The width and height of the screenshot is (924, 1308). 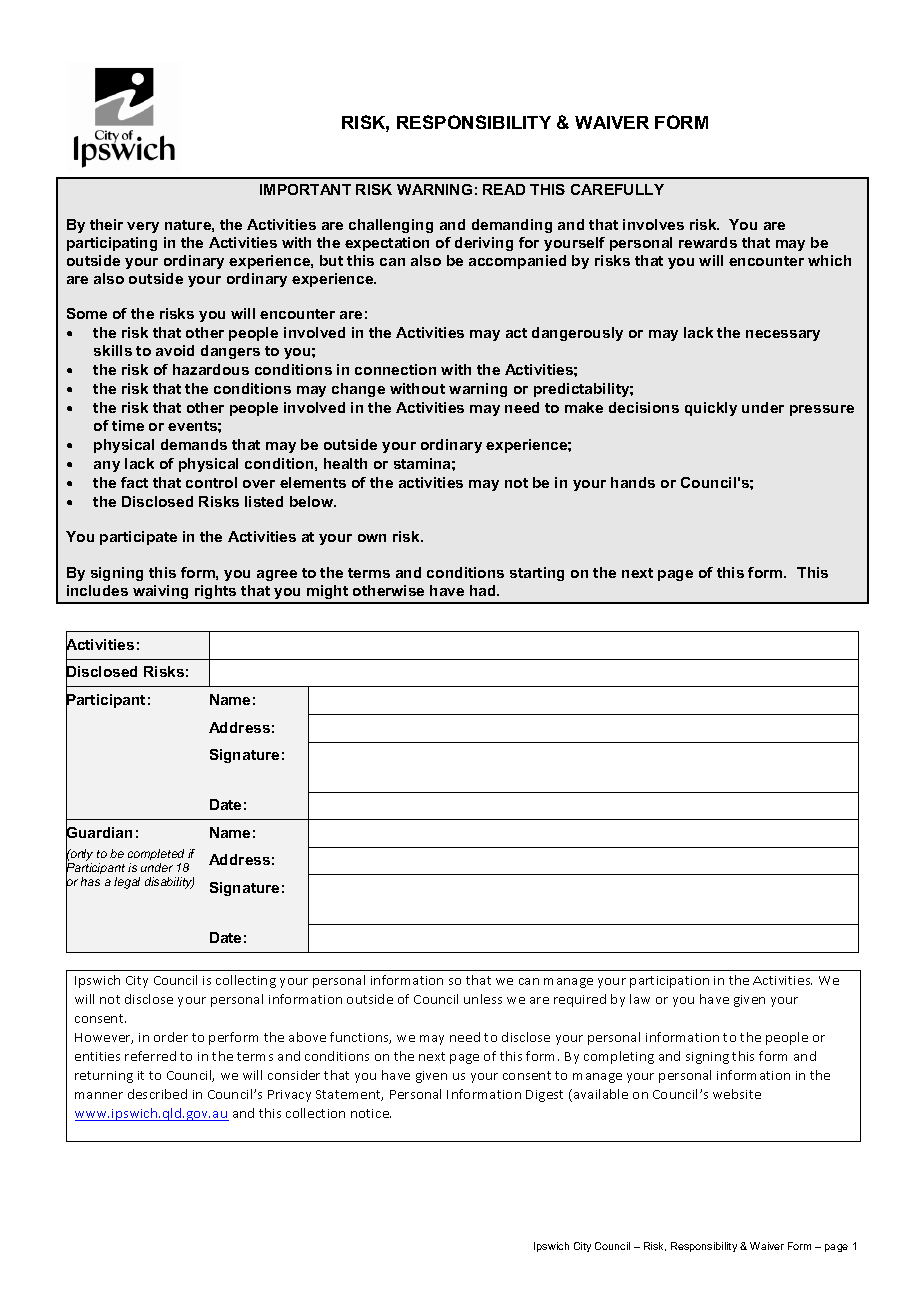 I want to click on website, so click(x=737, y=1094).
